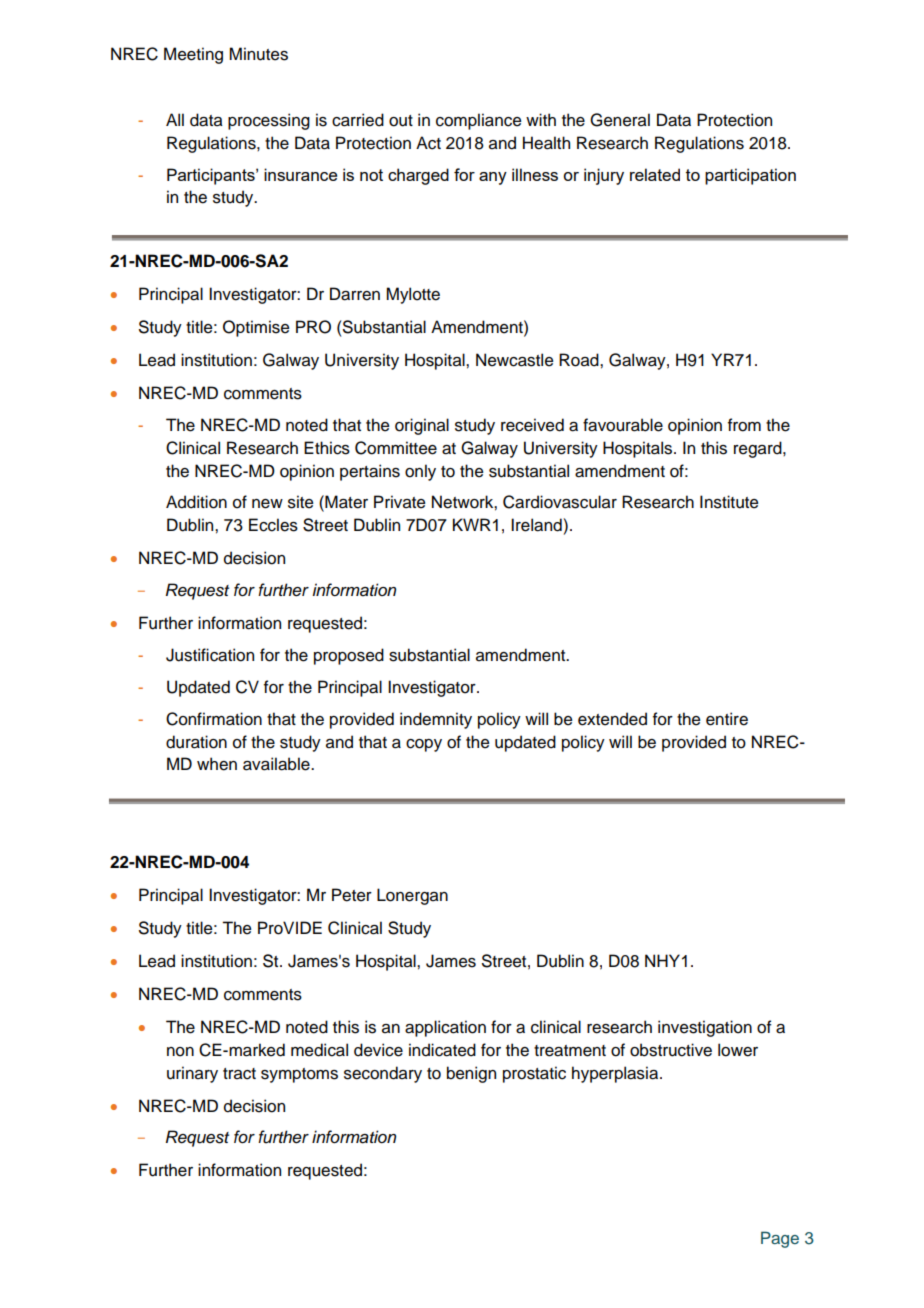 The width and height of the screenshot is (924, 1308). I want to click on indemnity, so click(436, 720).
